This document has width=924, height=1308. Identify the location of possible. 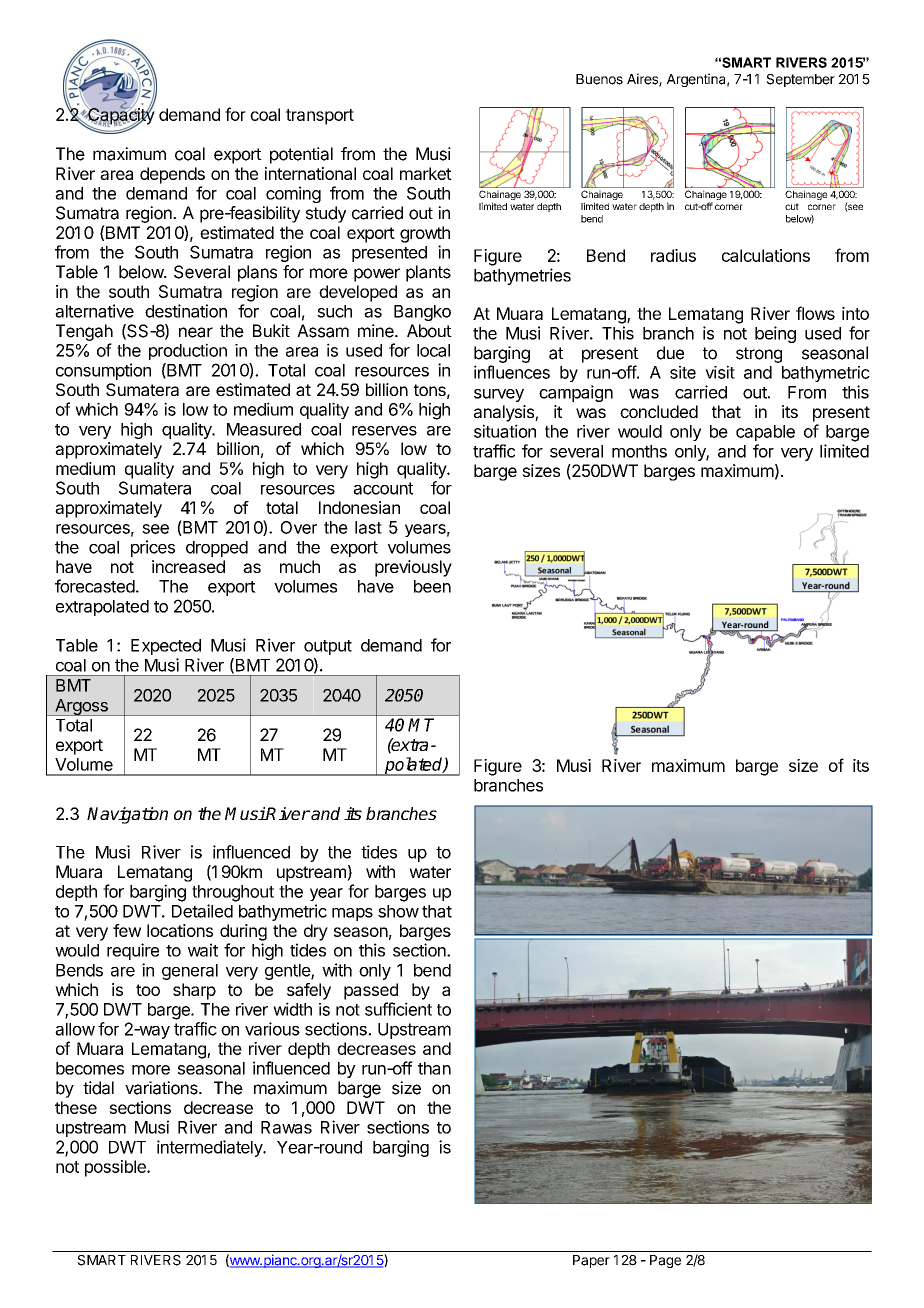
(116, 1168).
